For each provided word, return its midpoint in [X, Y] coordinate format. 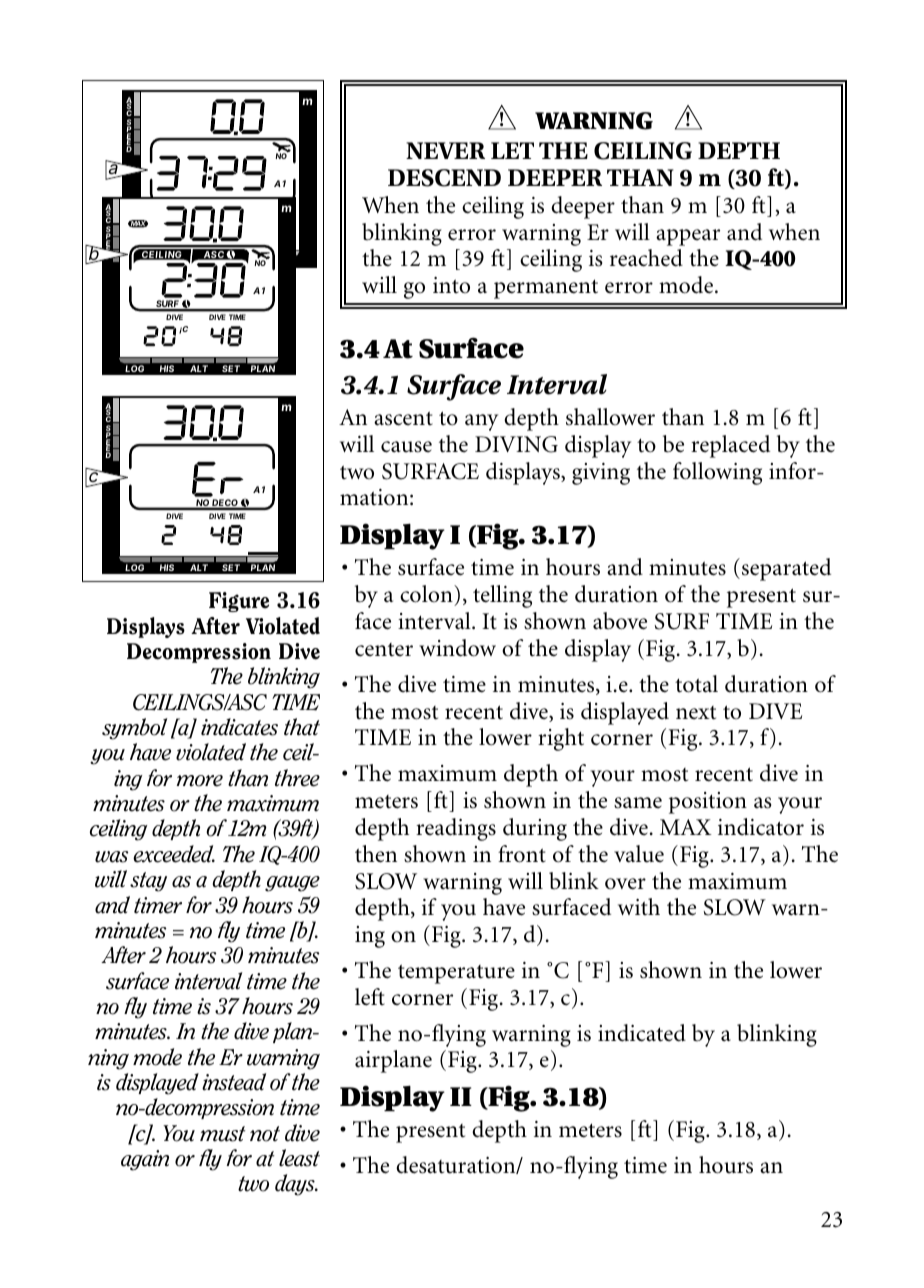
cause [406, 447]
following [717, 473]
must [223, 1134]
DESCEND [444, 178]
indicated [642, 1033]
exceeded [174, 854]
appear [688, 237]
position [708, 803]
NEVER [445, 150]
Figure [239, 602]
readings [456, 829]
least [299, 1158]
